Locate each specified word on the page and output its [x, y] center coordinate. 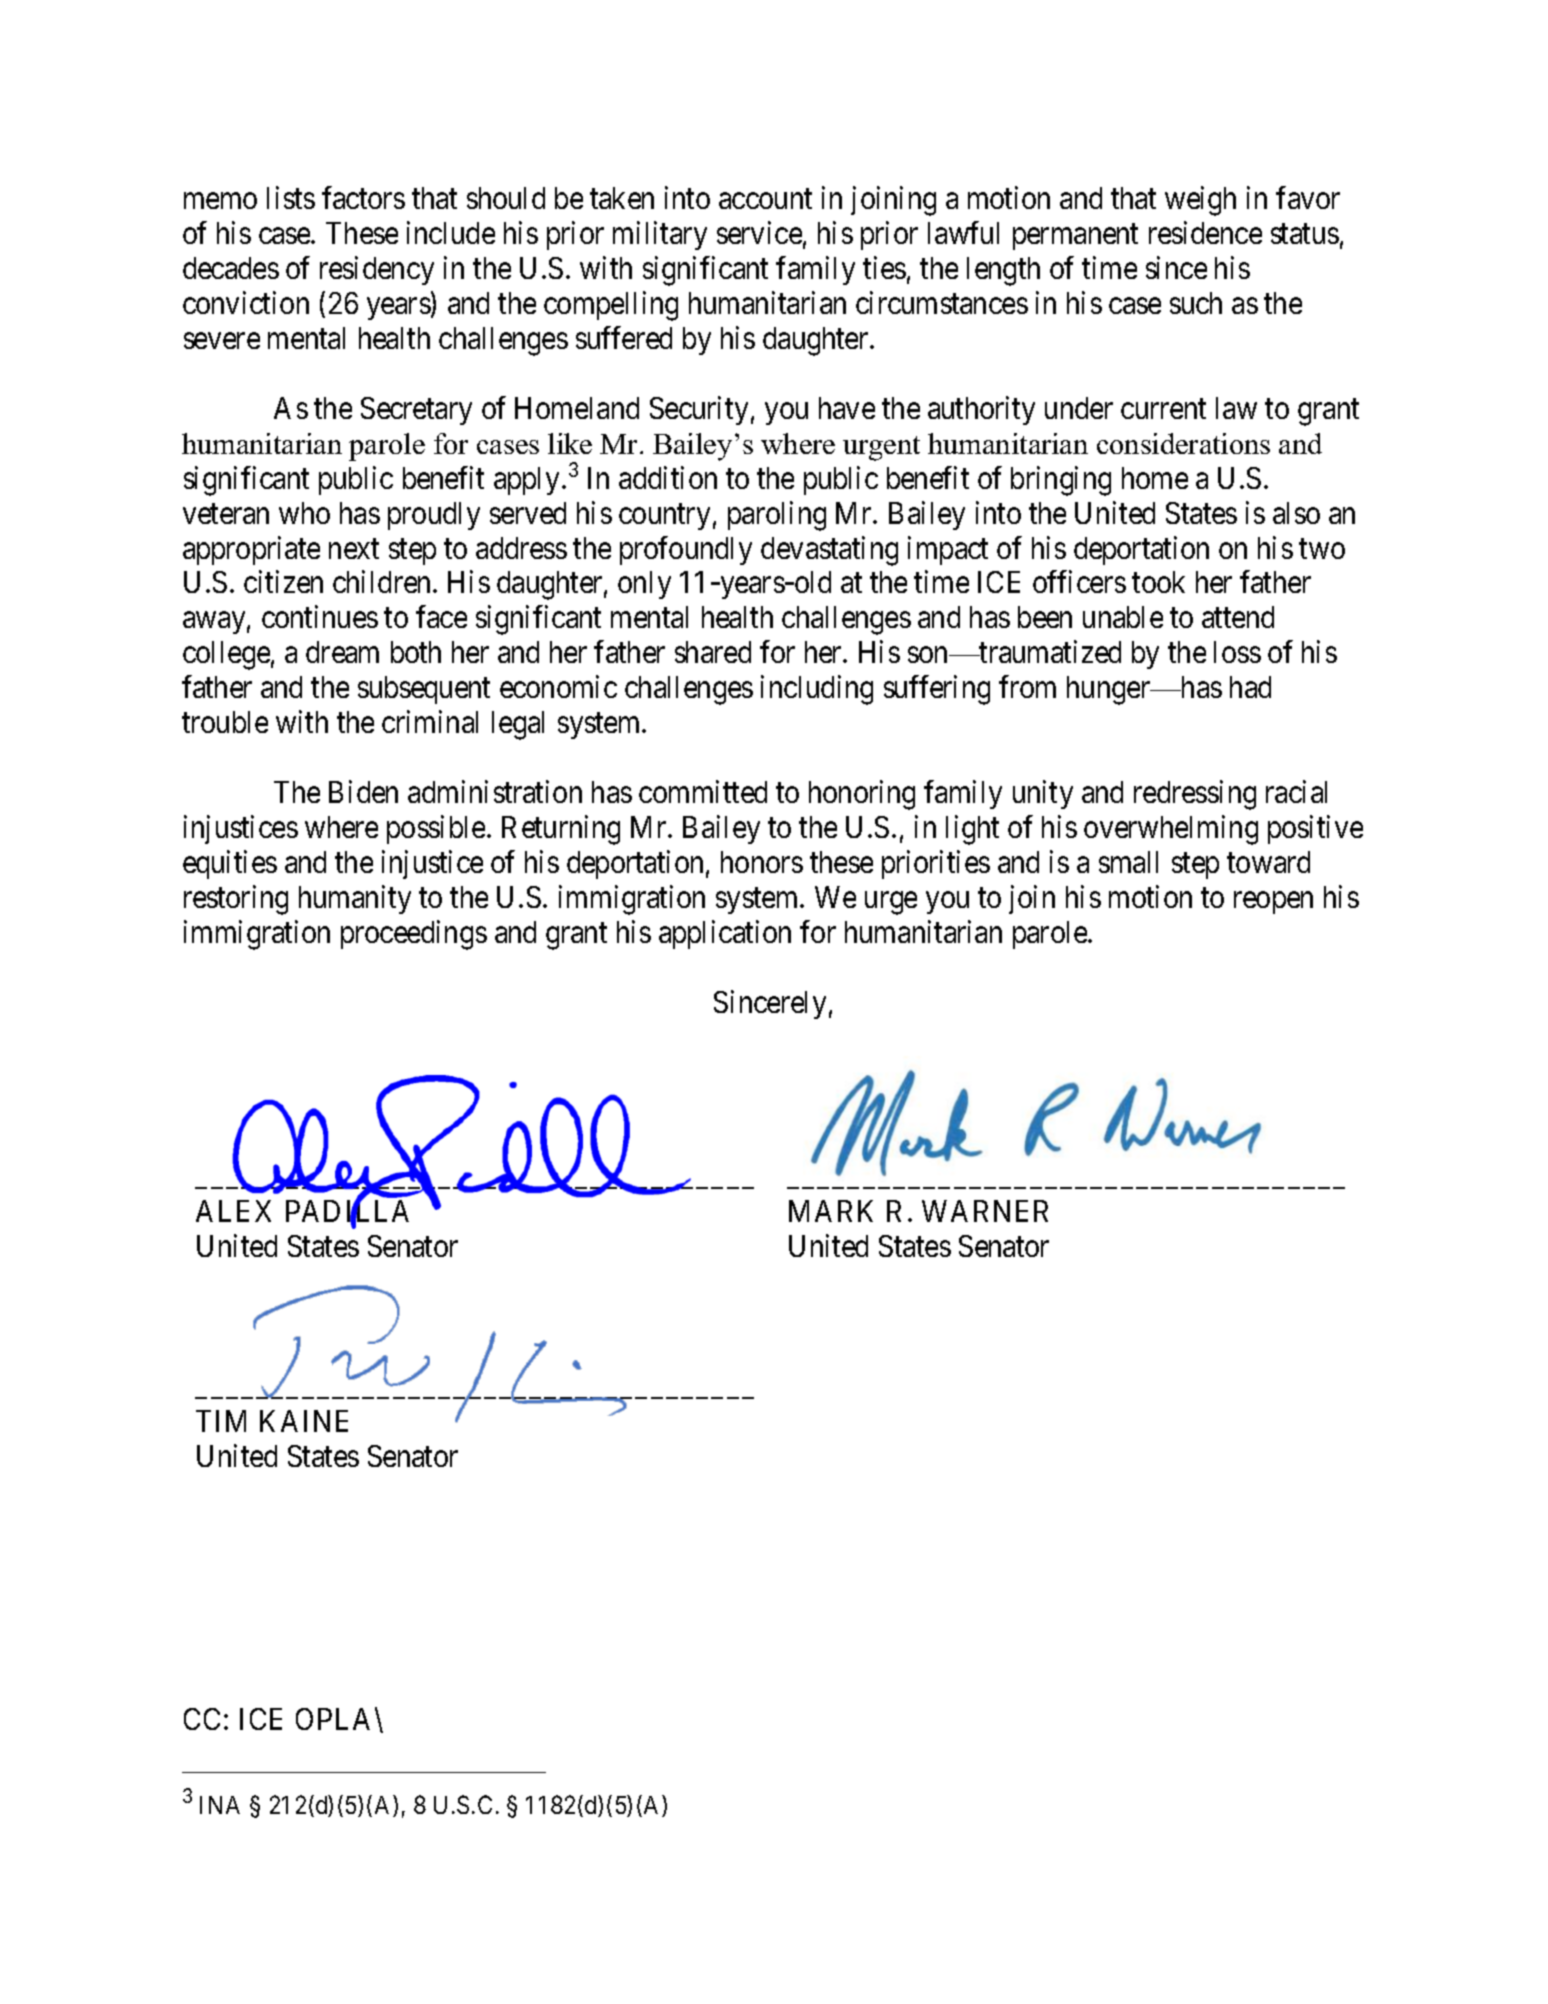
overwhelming [1171, 830]
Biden [363, 791]
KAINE [304, 1421]
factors [363, 198]
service [759, 233]
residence [1205, 233]
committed [703, 791]
